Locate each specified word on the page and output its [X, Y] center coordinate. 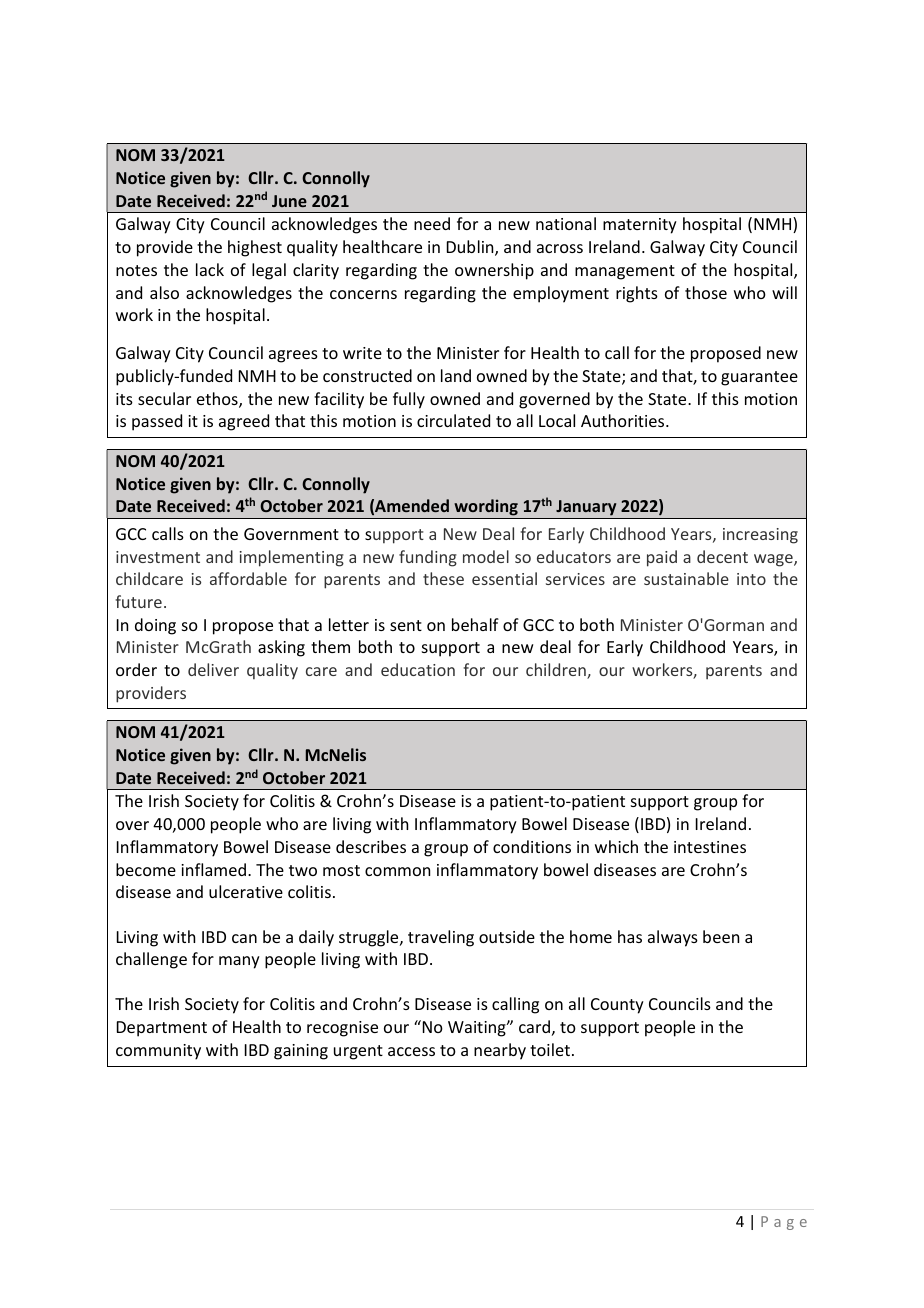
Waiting [478, 1029]
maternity [640, 226]
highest [255, 248]
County [617, 1006]
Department [162, 1029]
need [432, 223]
